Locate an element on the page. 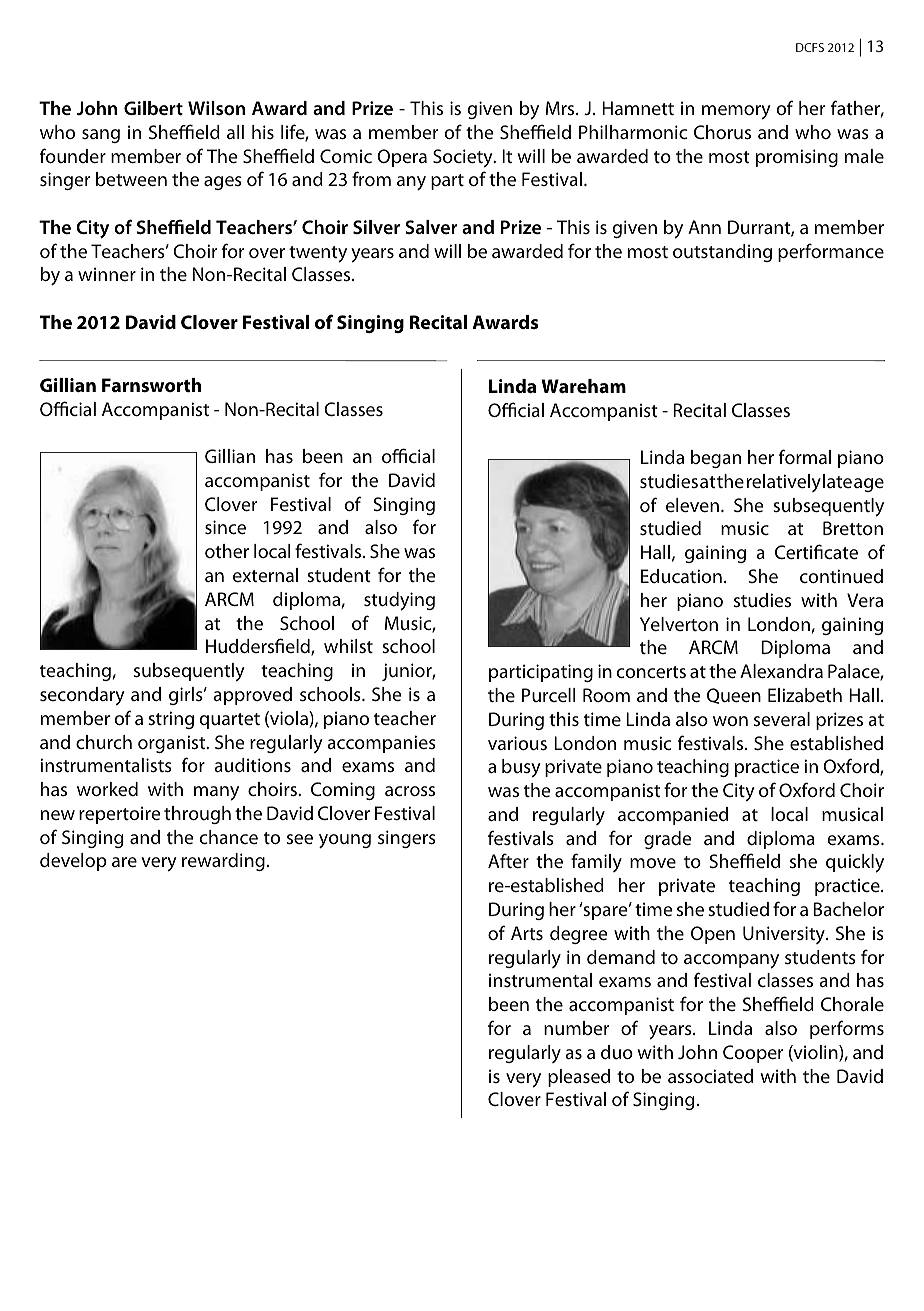 The width and height of the image is (924, 1311). studying is located at coordinates (399, 601).
